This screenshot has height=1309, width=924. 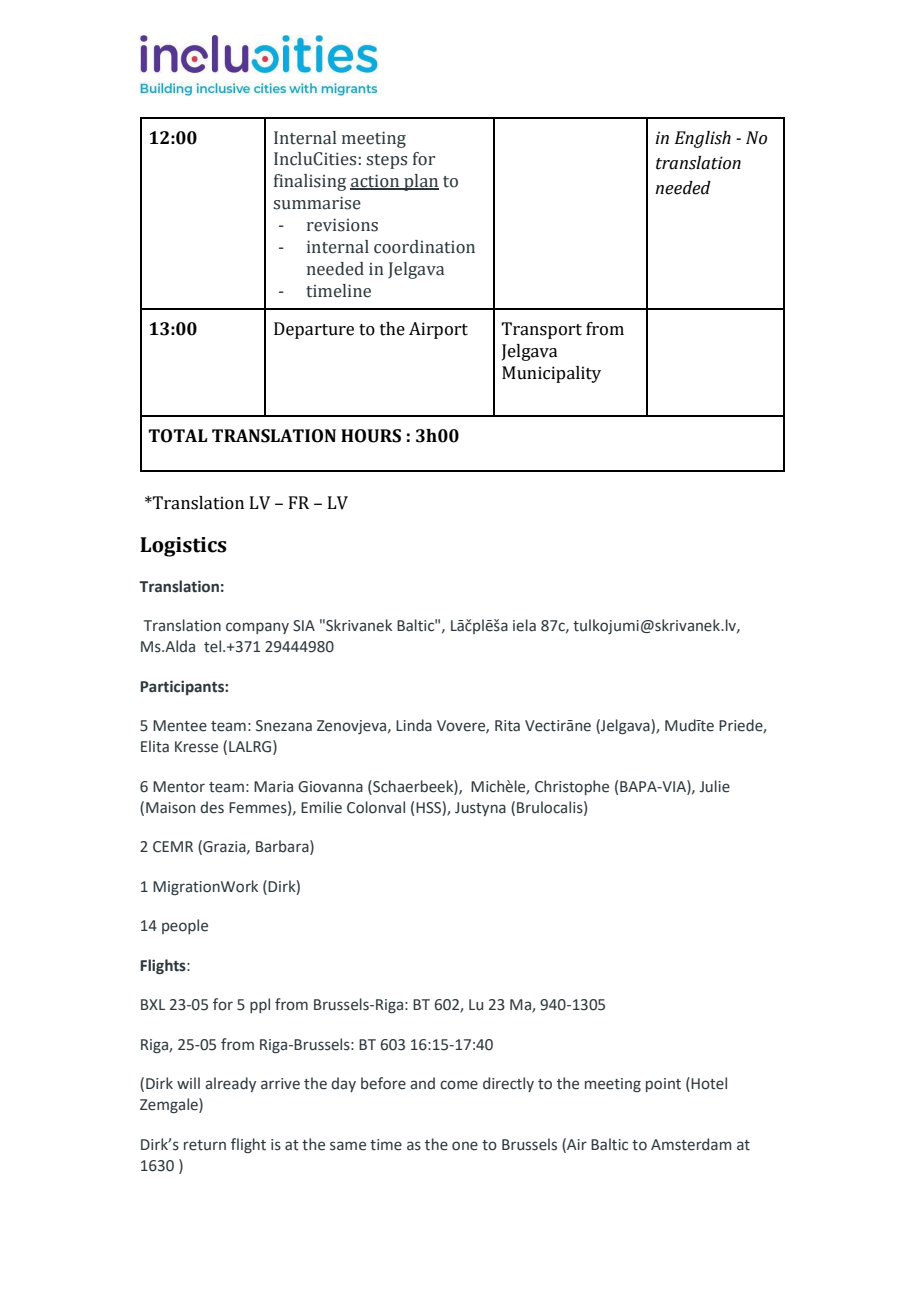 What do you see at coordinates (572, 787) in the screenshot?
I see `Christophe` at bounding box center [572, 787].
